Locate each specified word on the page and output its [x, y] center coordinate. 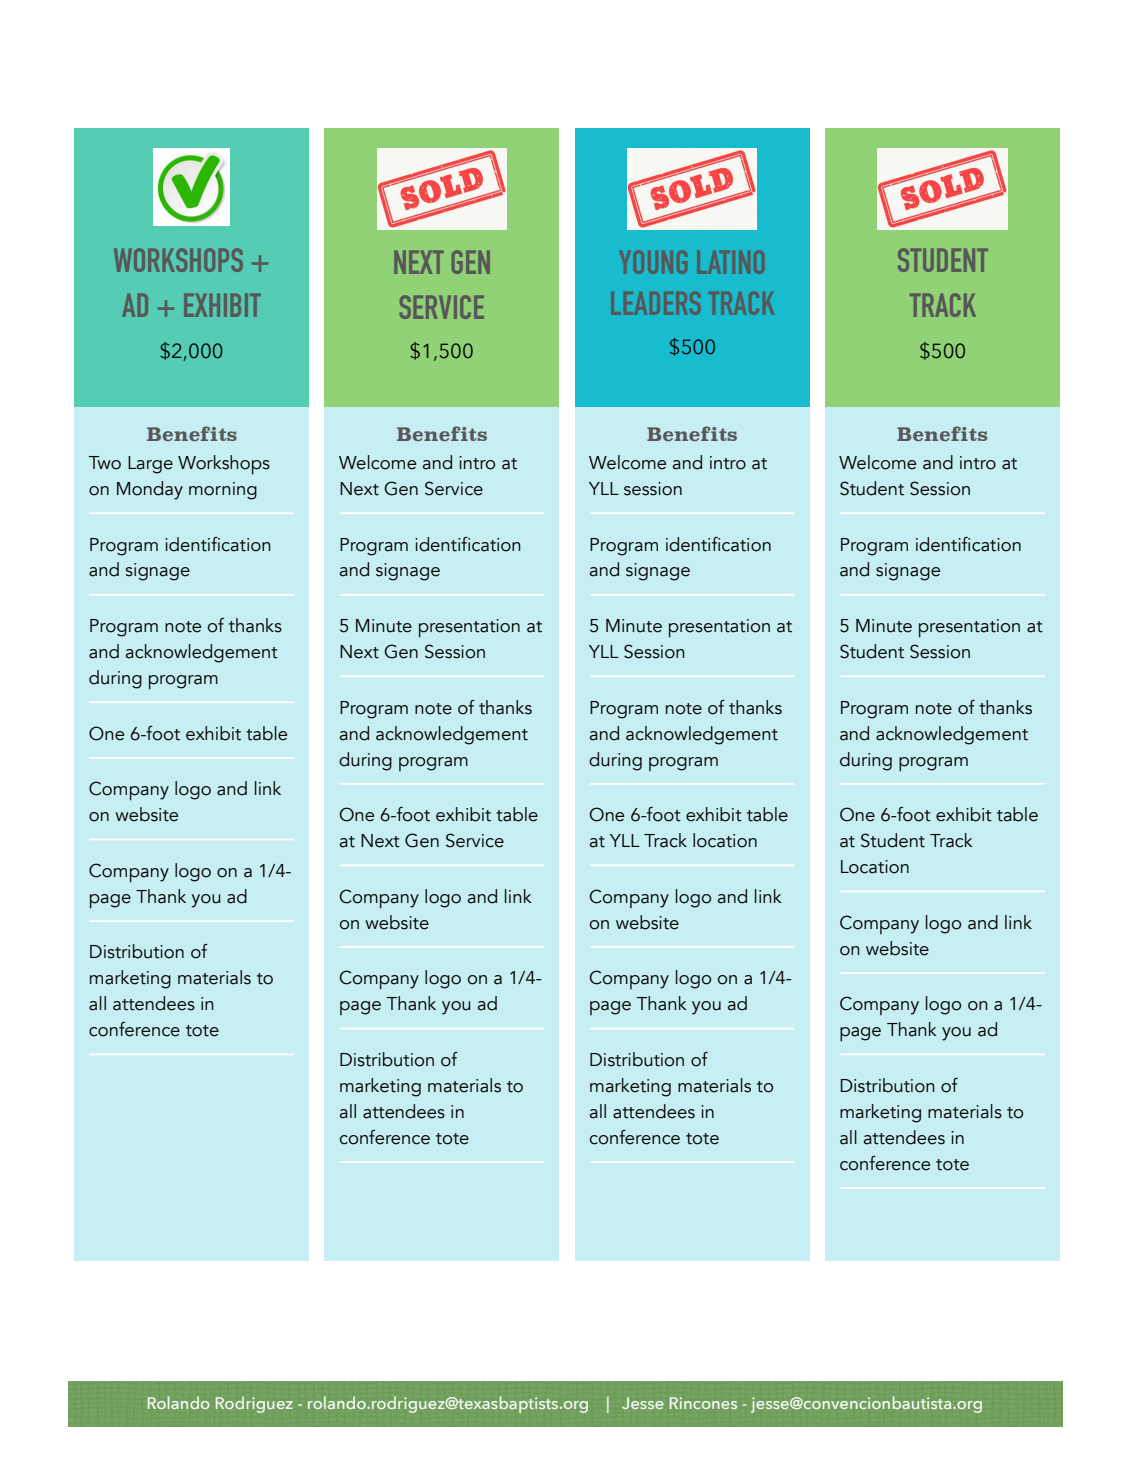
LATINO [731, 262]
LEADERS [656, 303]
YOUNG [653, 262]
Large [150, 465]
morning [223, 491]
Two [105, 463]
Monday [150, 490]
